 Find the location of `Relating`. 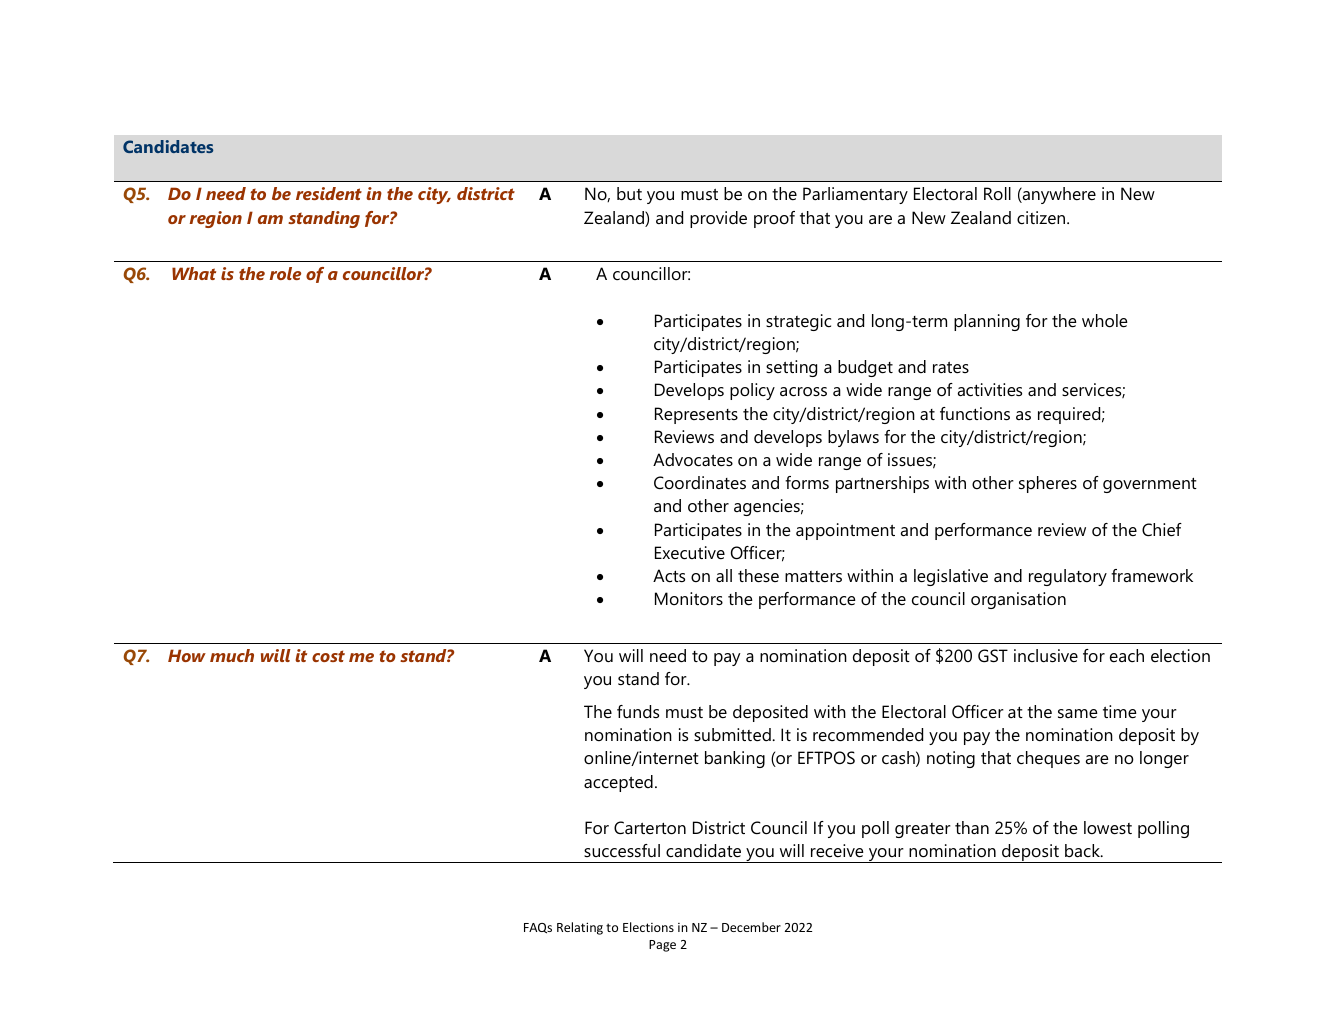

Relating is located at coordinates (580, 928).
